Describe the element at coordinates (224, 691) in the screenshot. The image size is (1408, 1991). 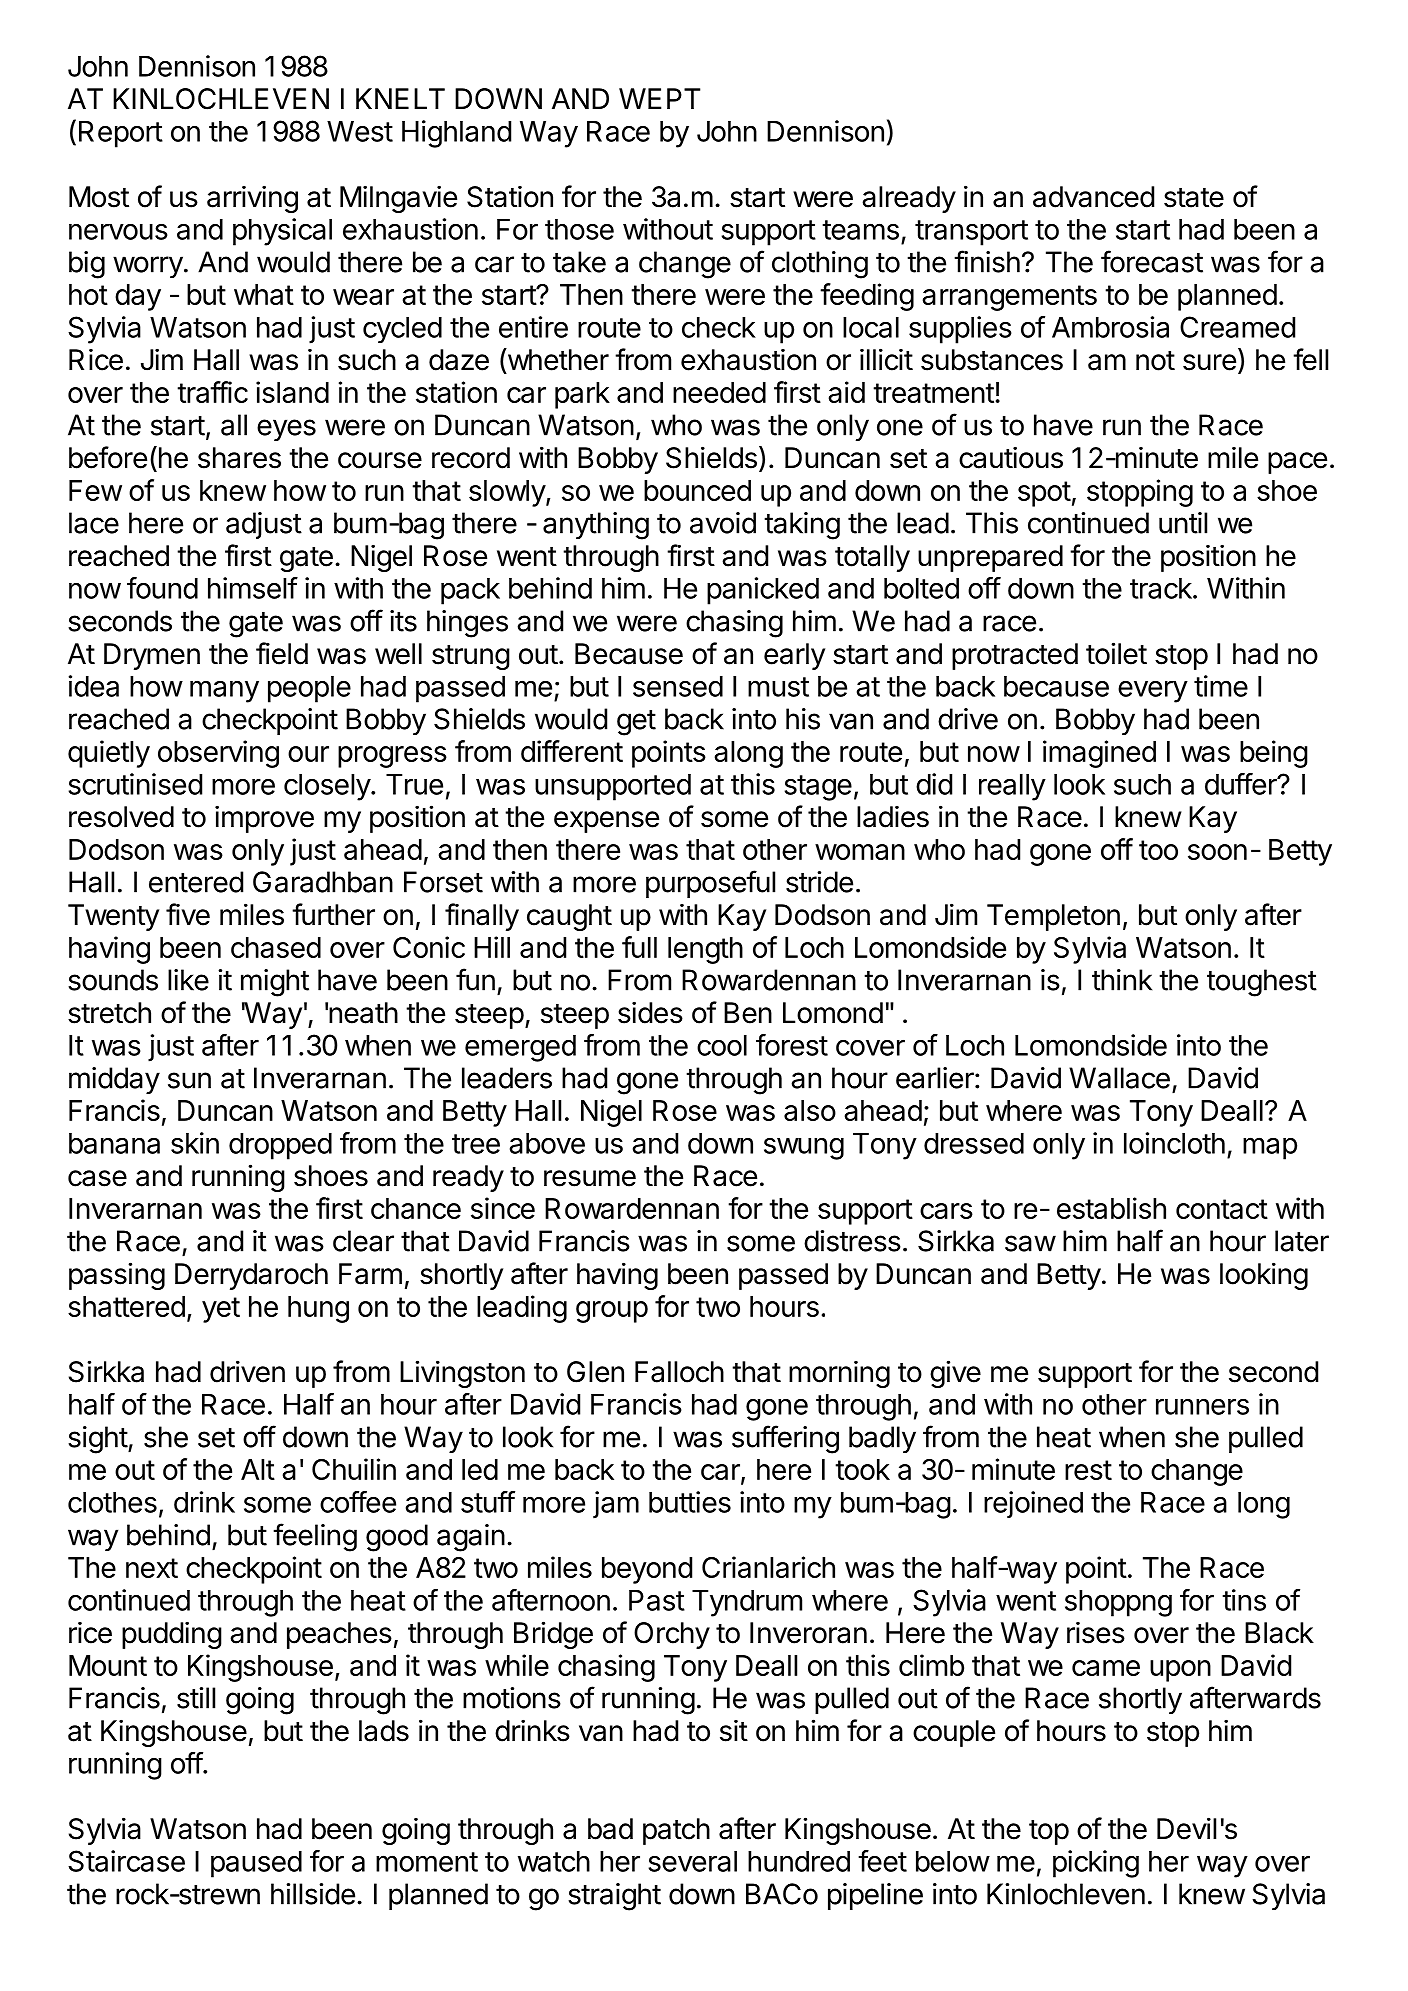
I see `many` at that location.
